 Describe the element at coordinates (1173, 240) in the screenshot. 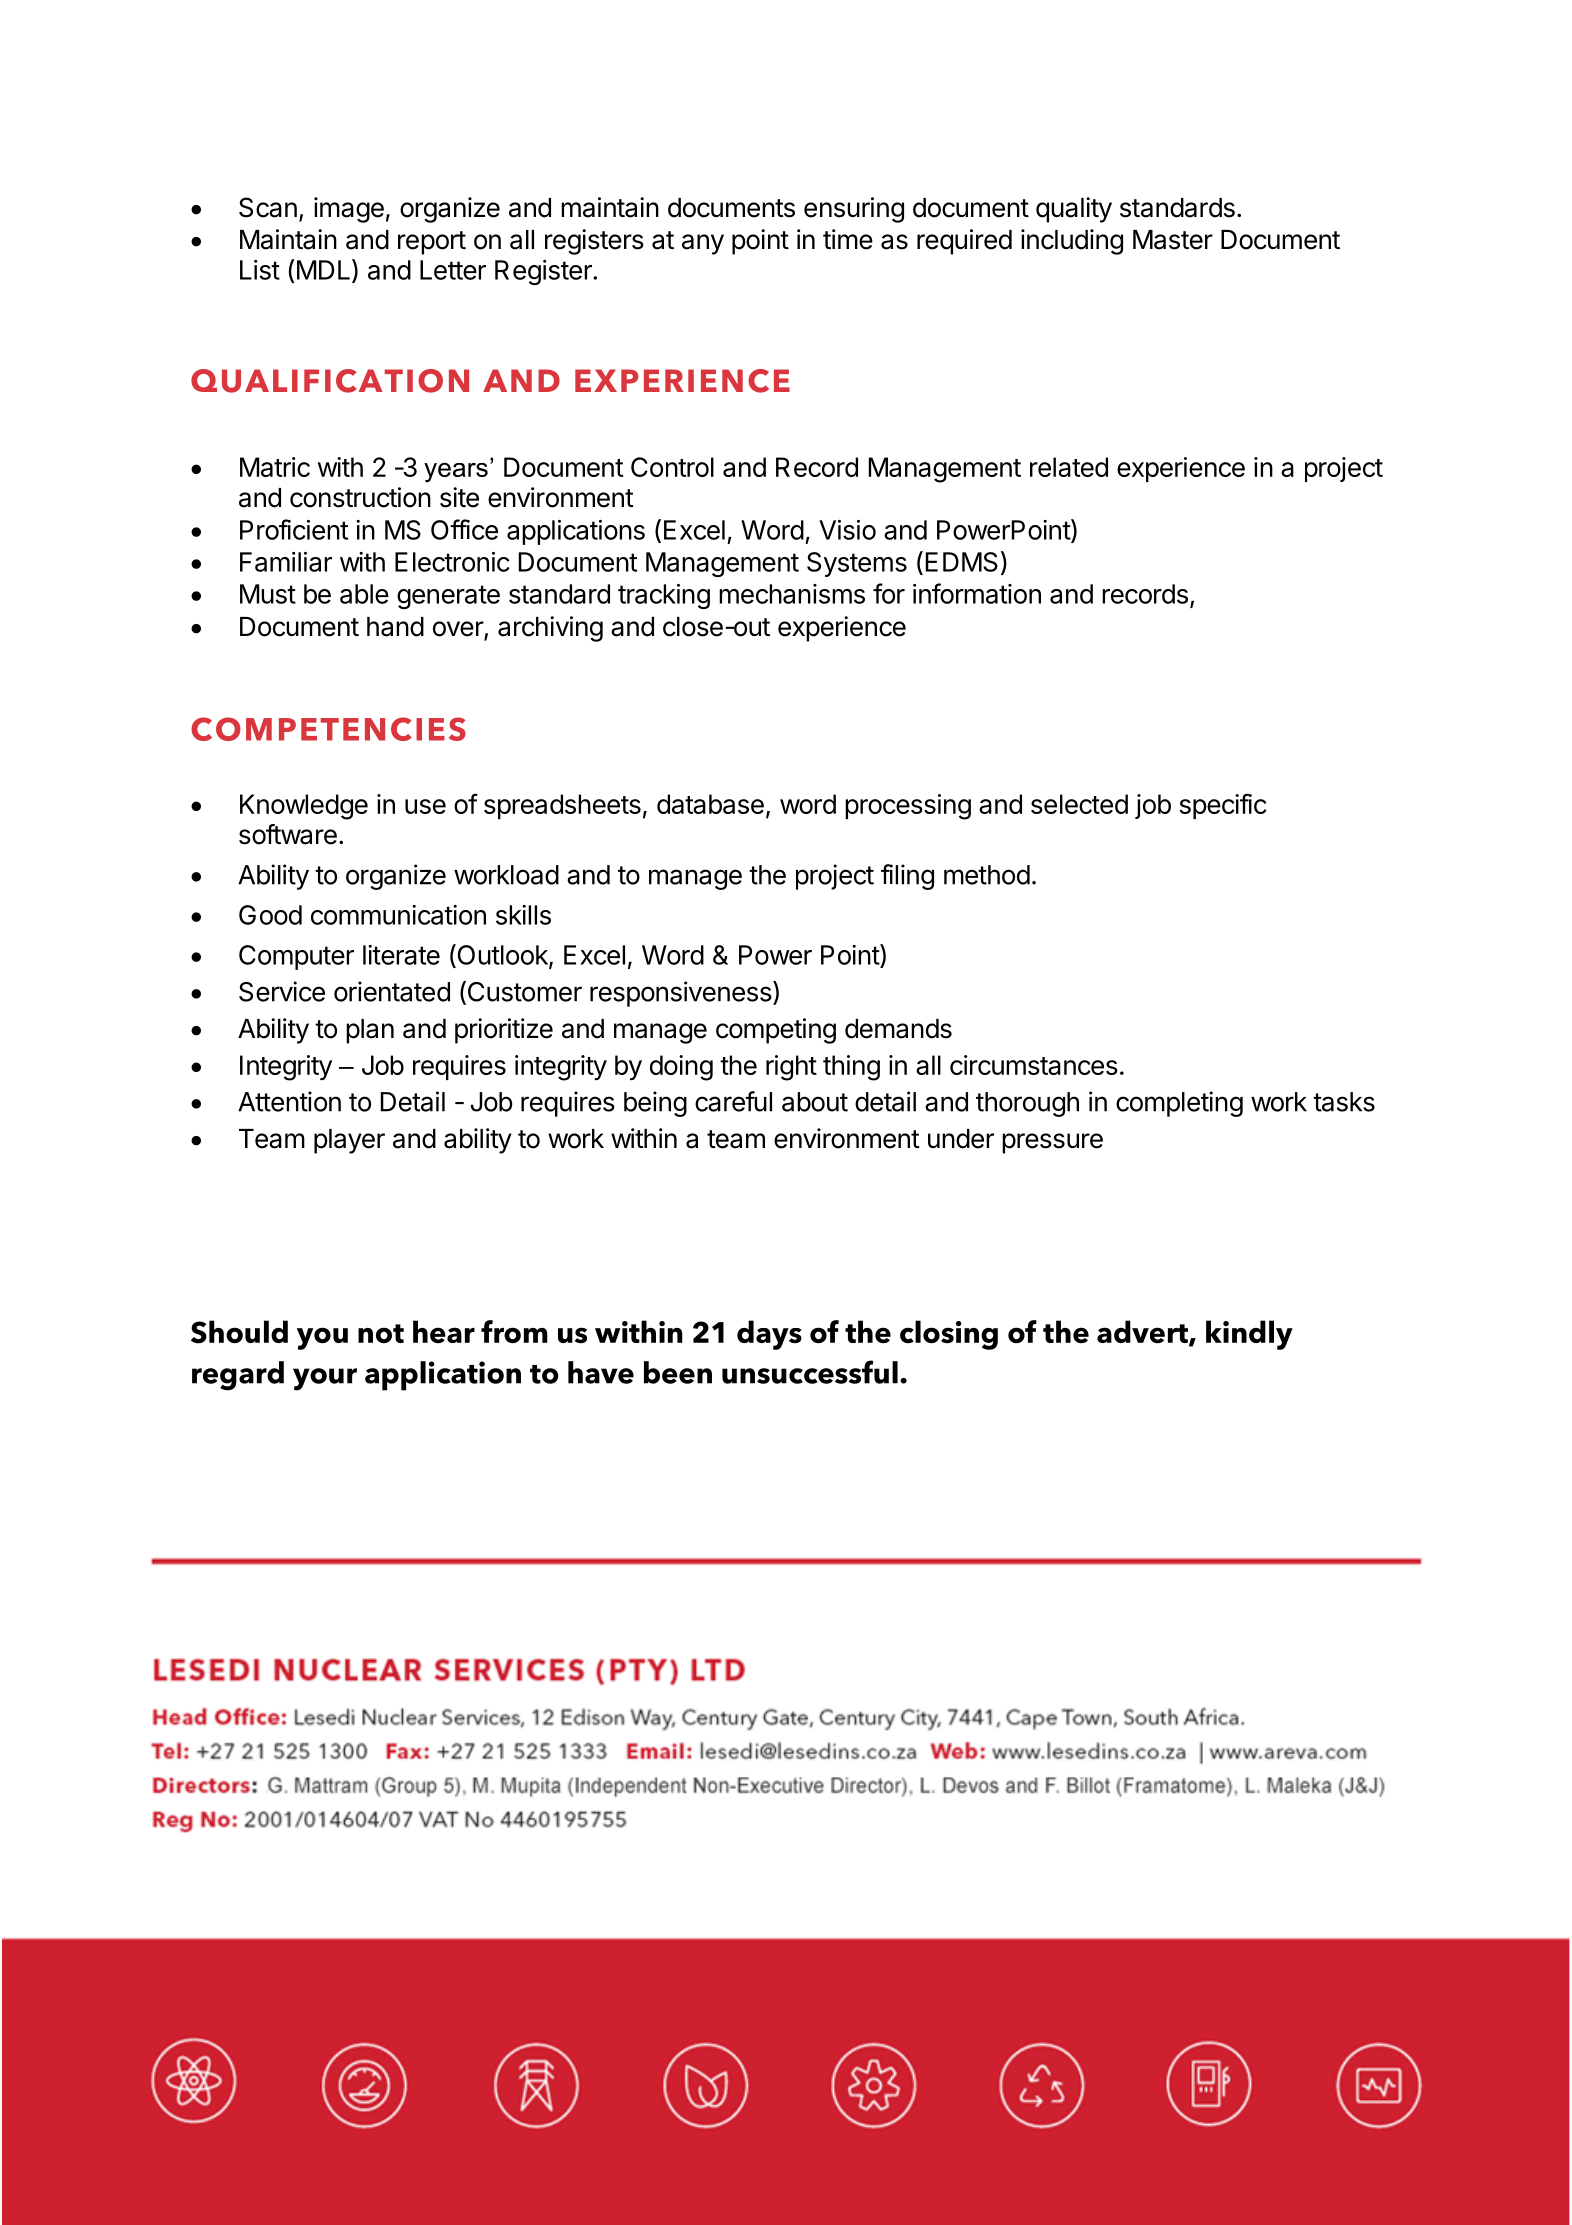

I see `Master` at that location.
